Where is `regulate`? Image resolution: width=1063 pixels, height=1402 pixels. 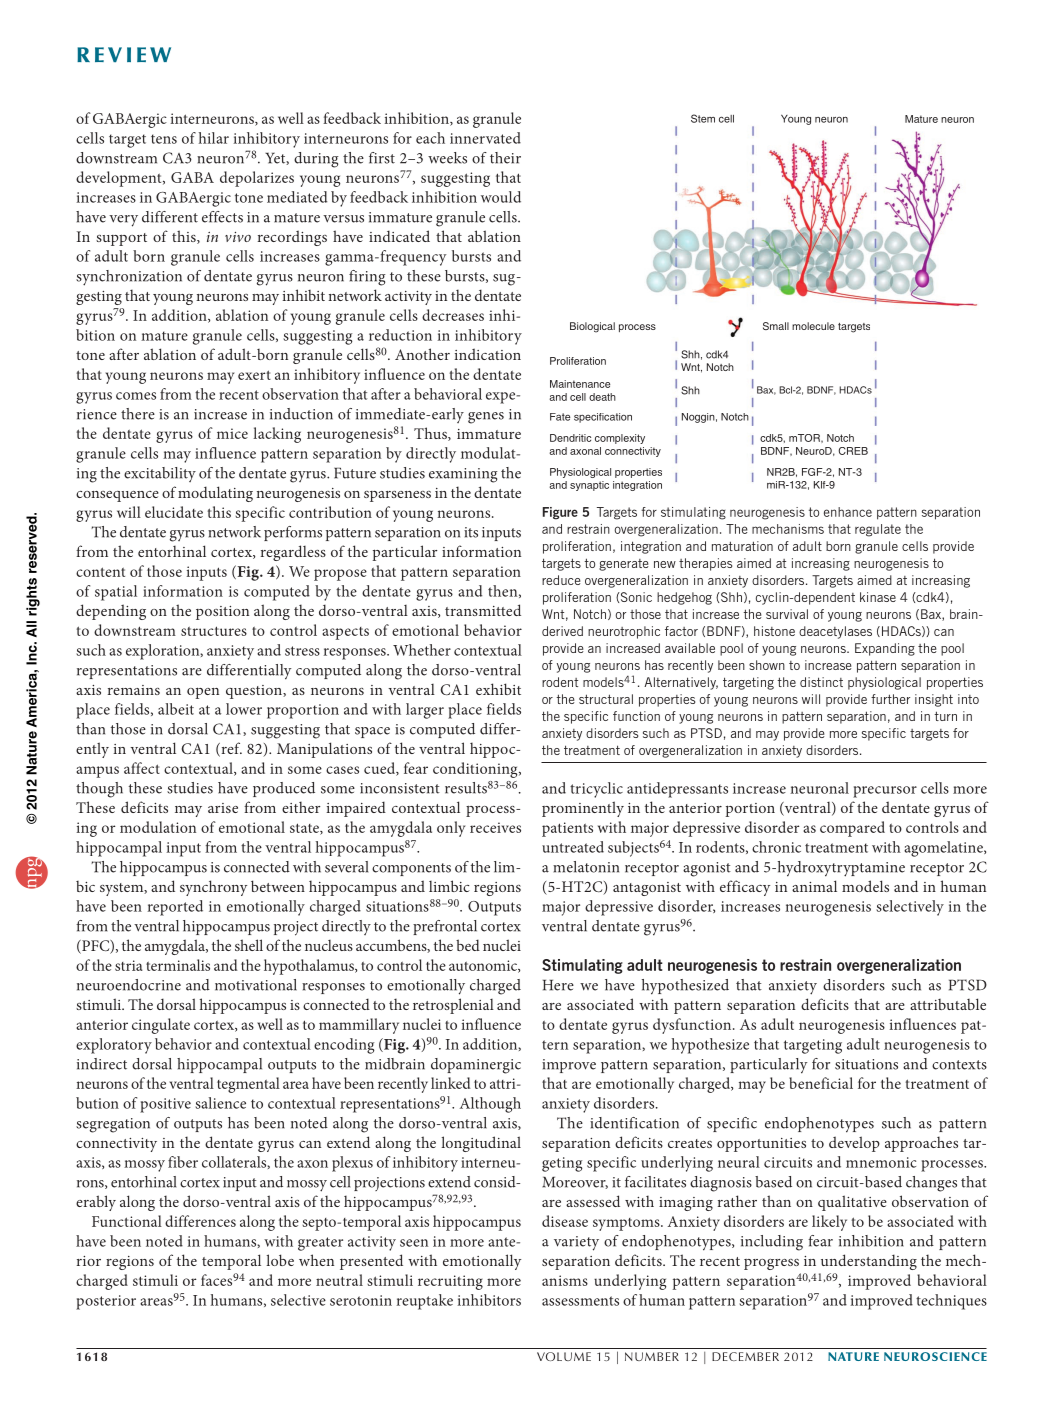
regulate is located at coordinates (878, 530).
